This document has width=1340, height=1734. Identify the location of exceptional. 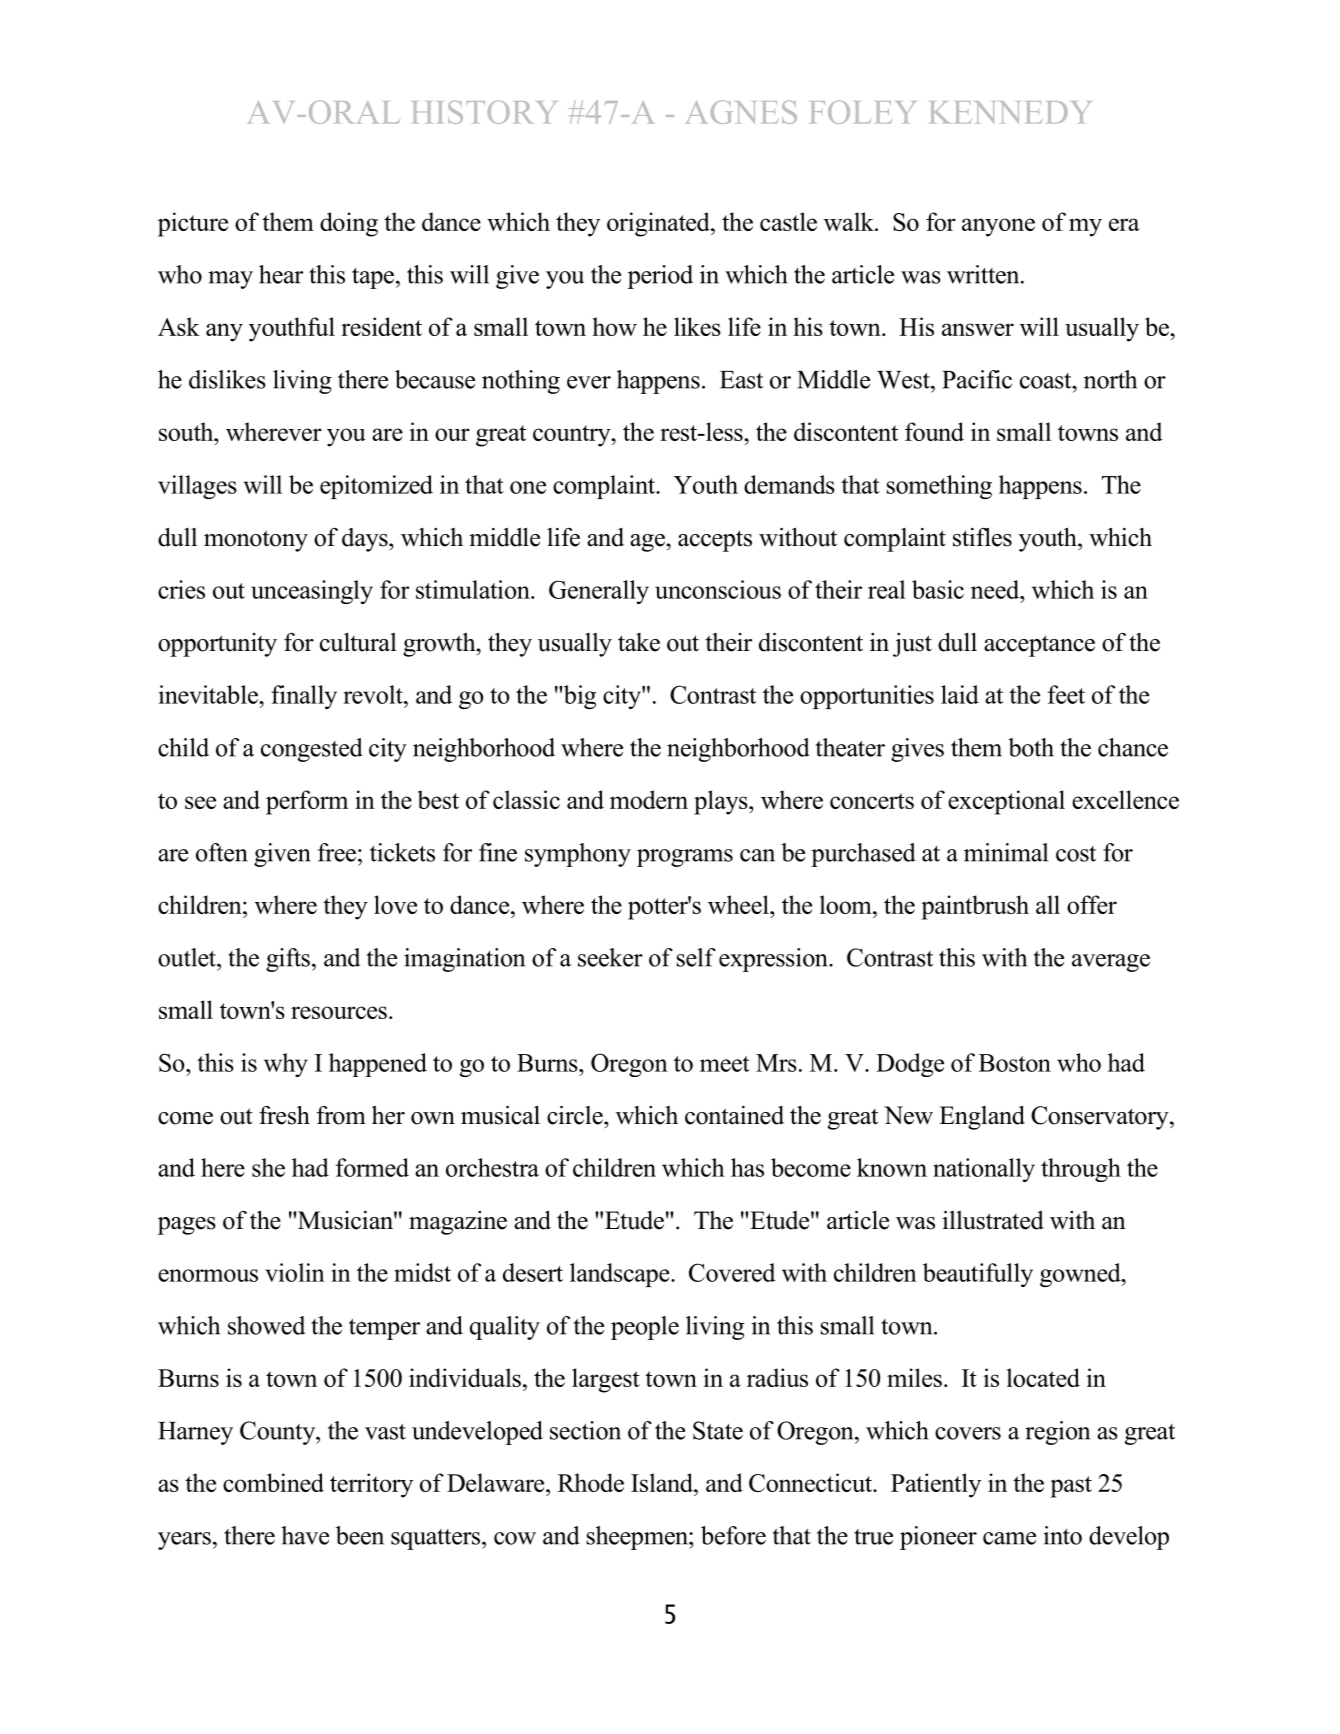
(1006, 802).
